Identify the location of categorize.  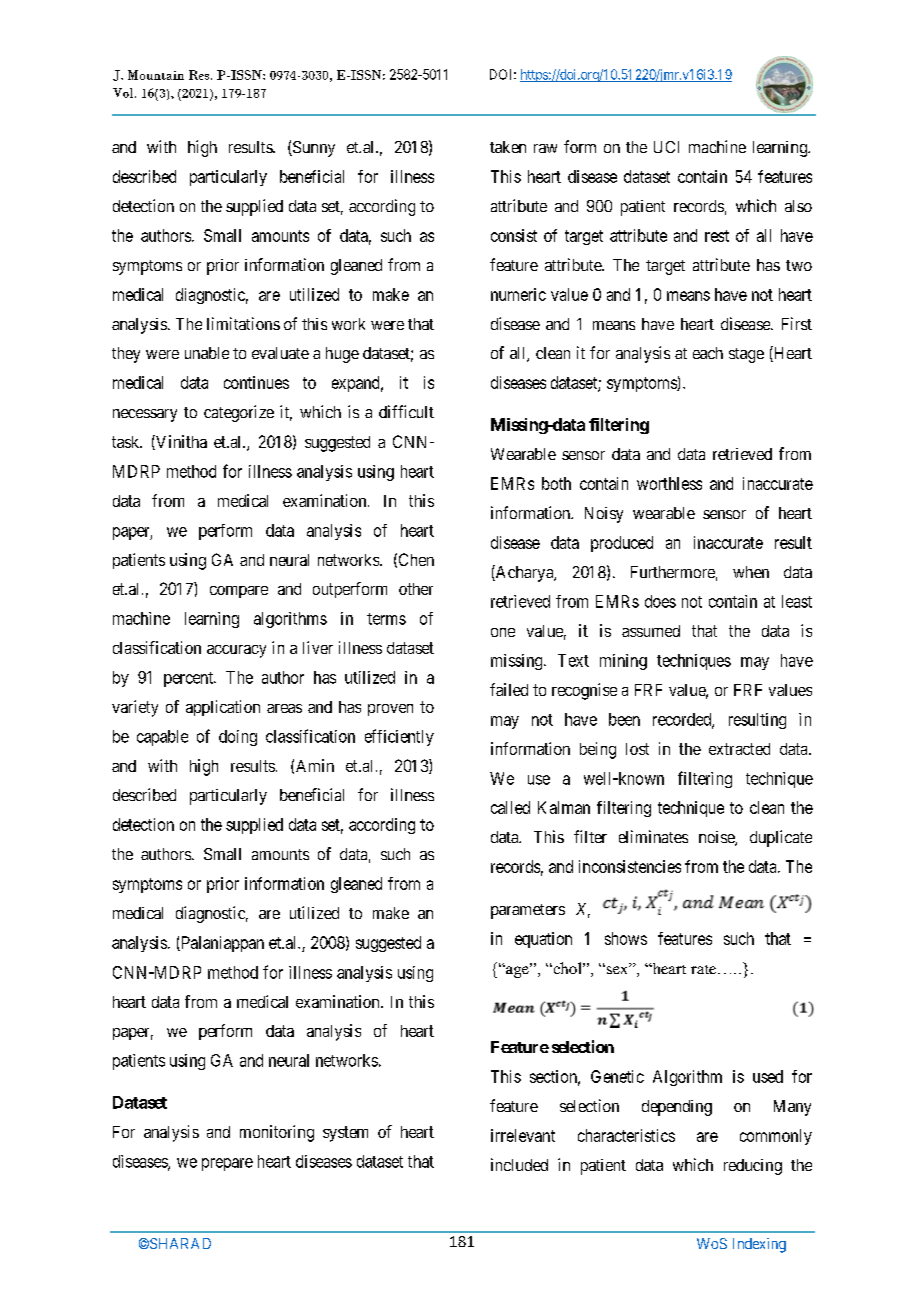
(239, 413).
